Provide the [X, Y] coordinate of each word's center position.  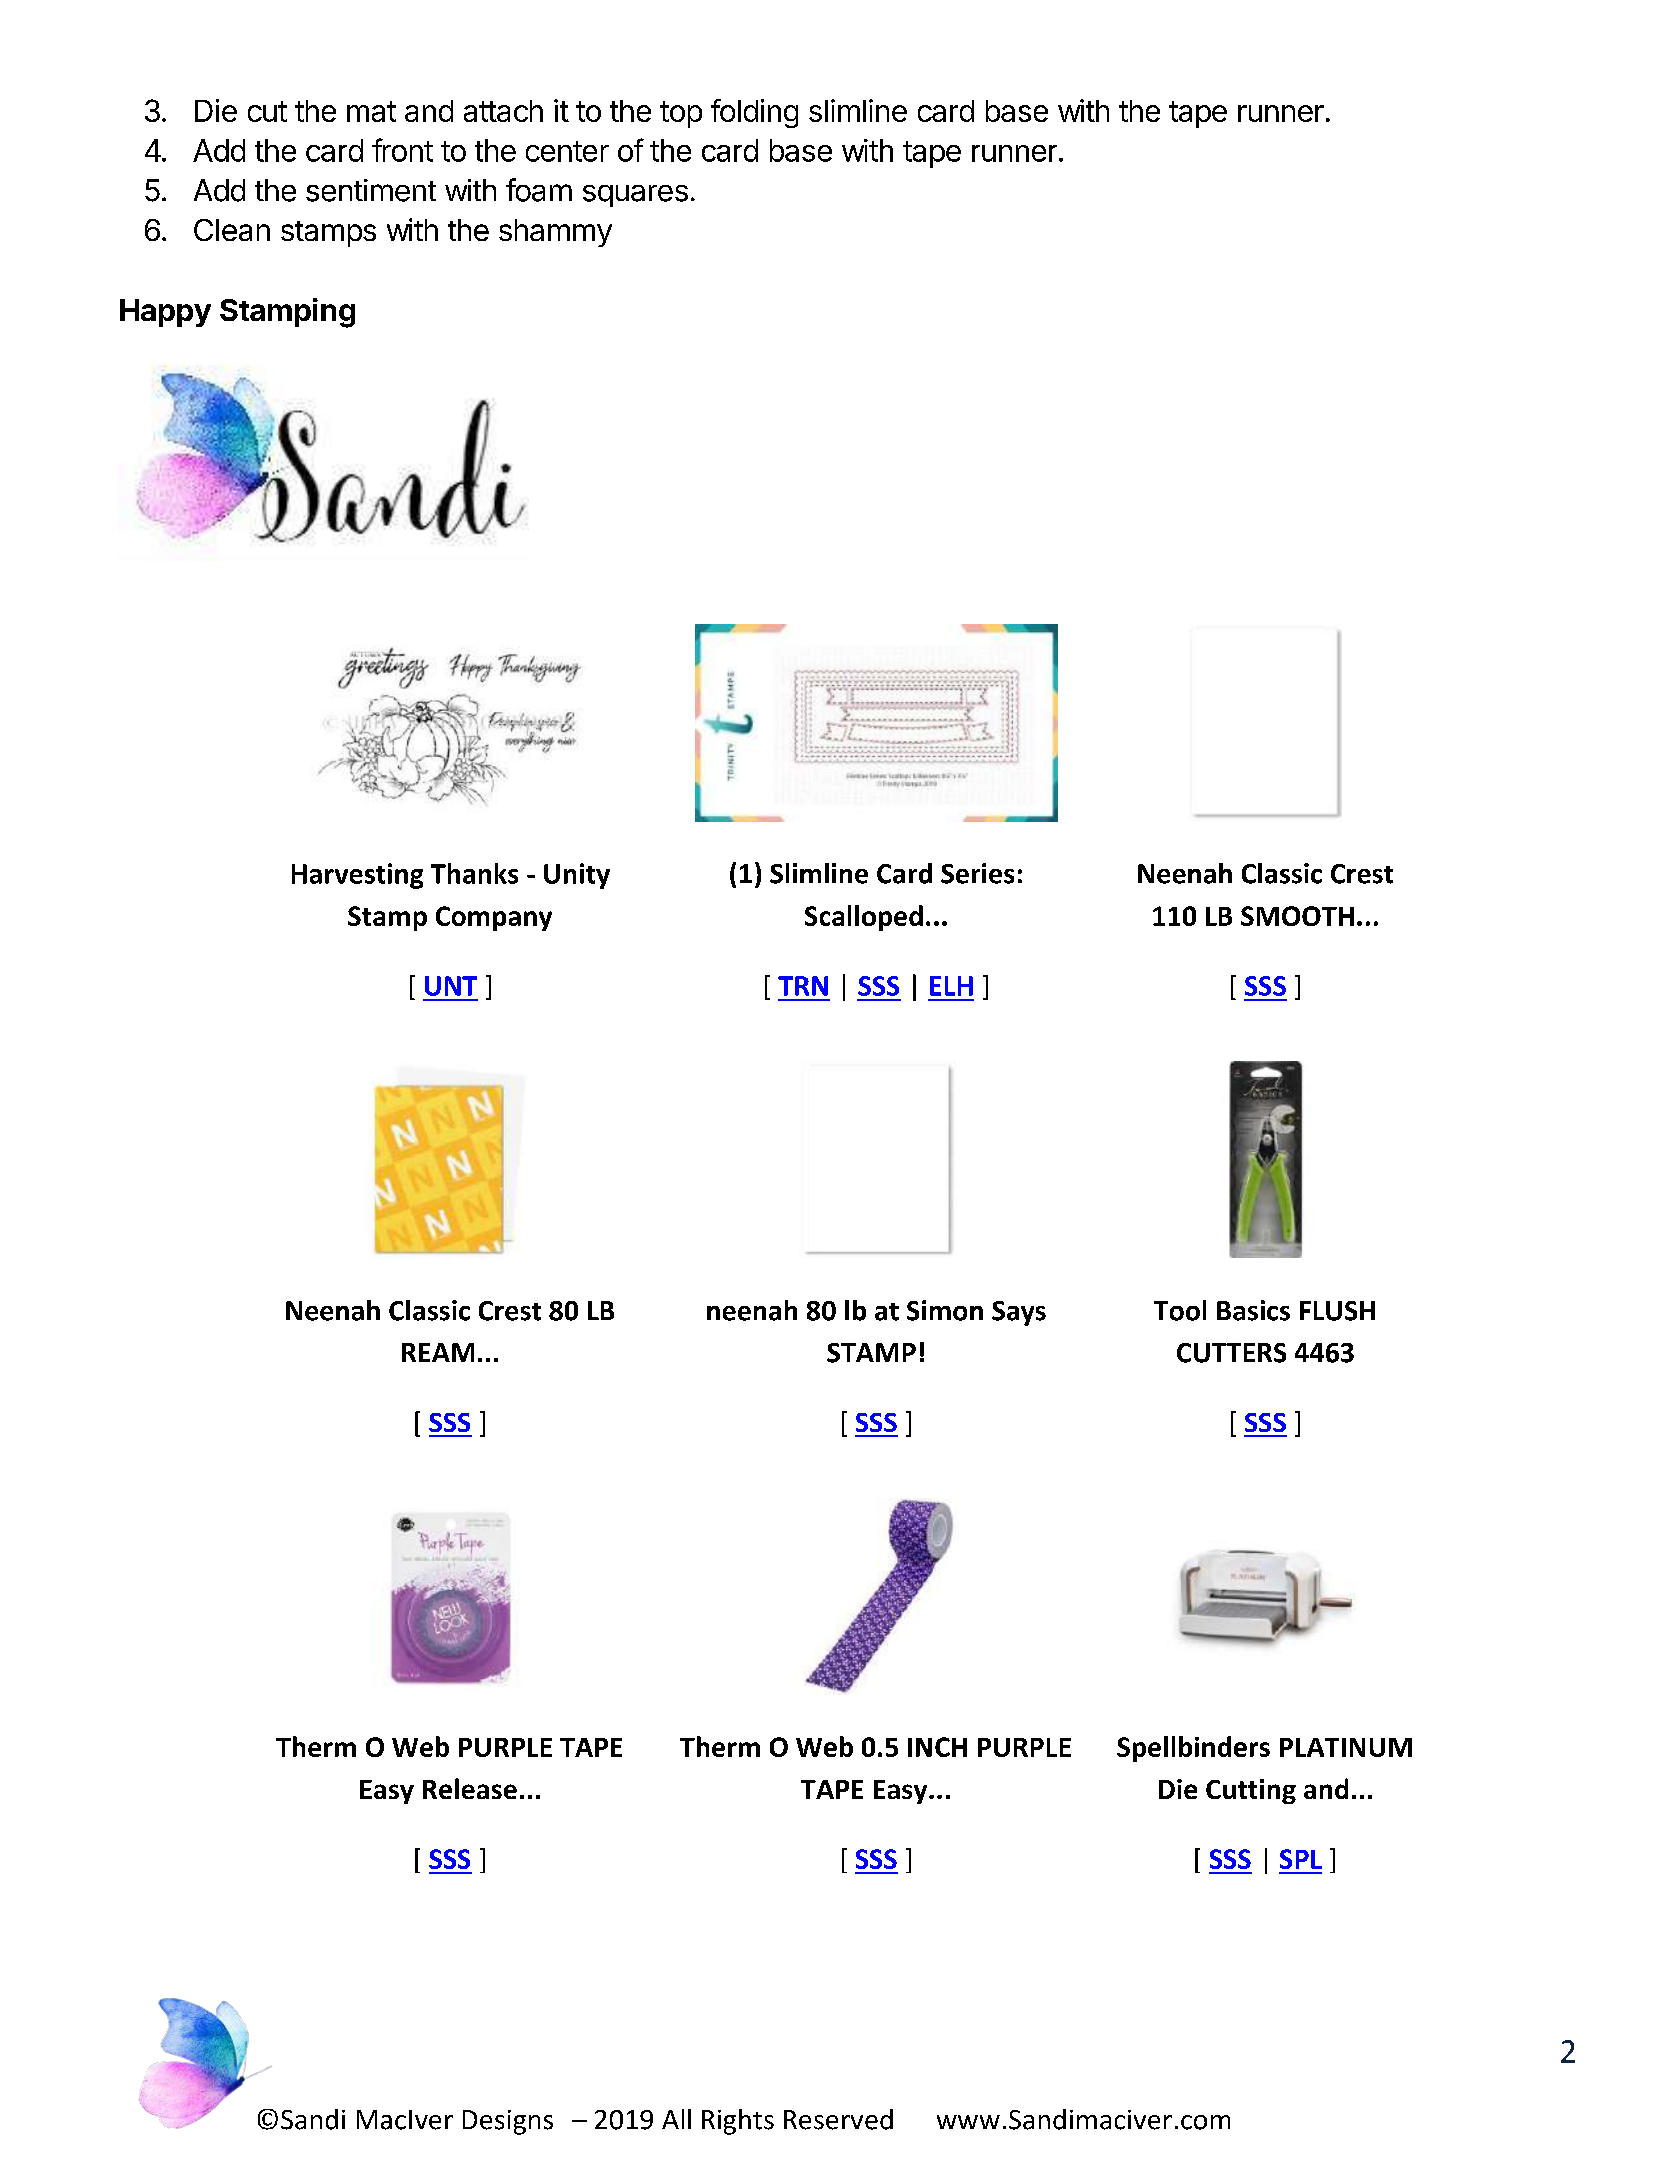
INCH [937, 1747]
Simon [945, 1310]
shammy [555, 233]
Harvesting [357, 876]
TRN [803, 986]
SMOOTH [1297, 916]
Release [470, 1788]
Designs [508, 2122]
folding [754, 113]
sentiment [371, 190]
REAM [438, 1352]
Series [977, 873]
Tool [1180, 1310]
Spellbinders [1193, 1749]
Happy [165, 313]
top [681, 114]
